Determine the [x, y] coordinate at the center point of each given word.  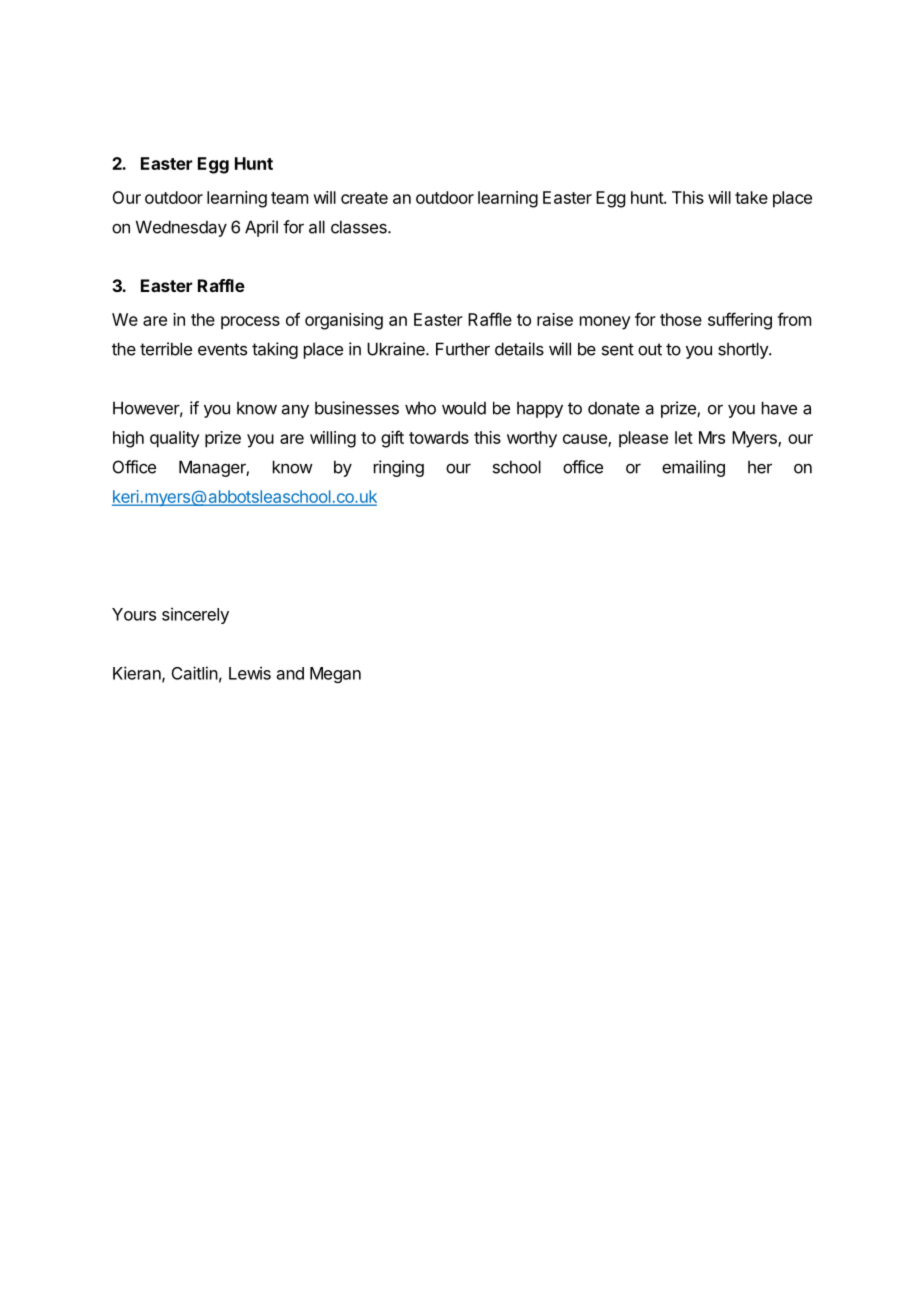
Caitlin [195, 673]
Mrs [712, 437]
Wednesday [181, 228]
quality [175, 439]
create [364, 198]
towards [439, 437]
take [751, 197]
